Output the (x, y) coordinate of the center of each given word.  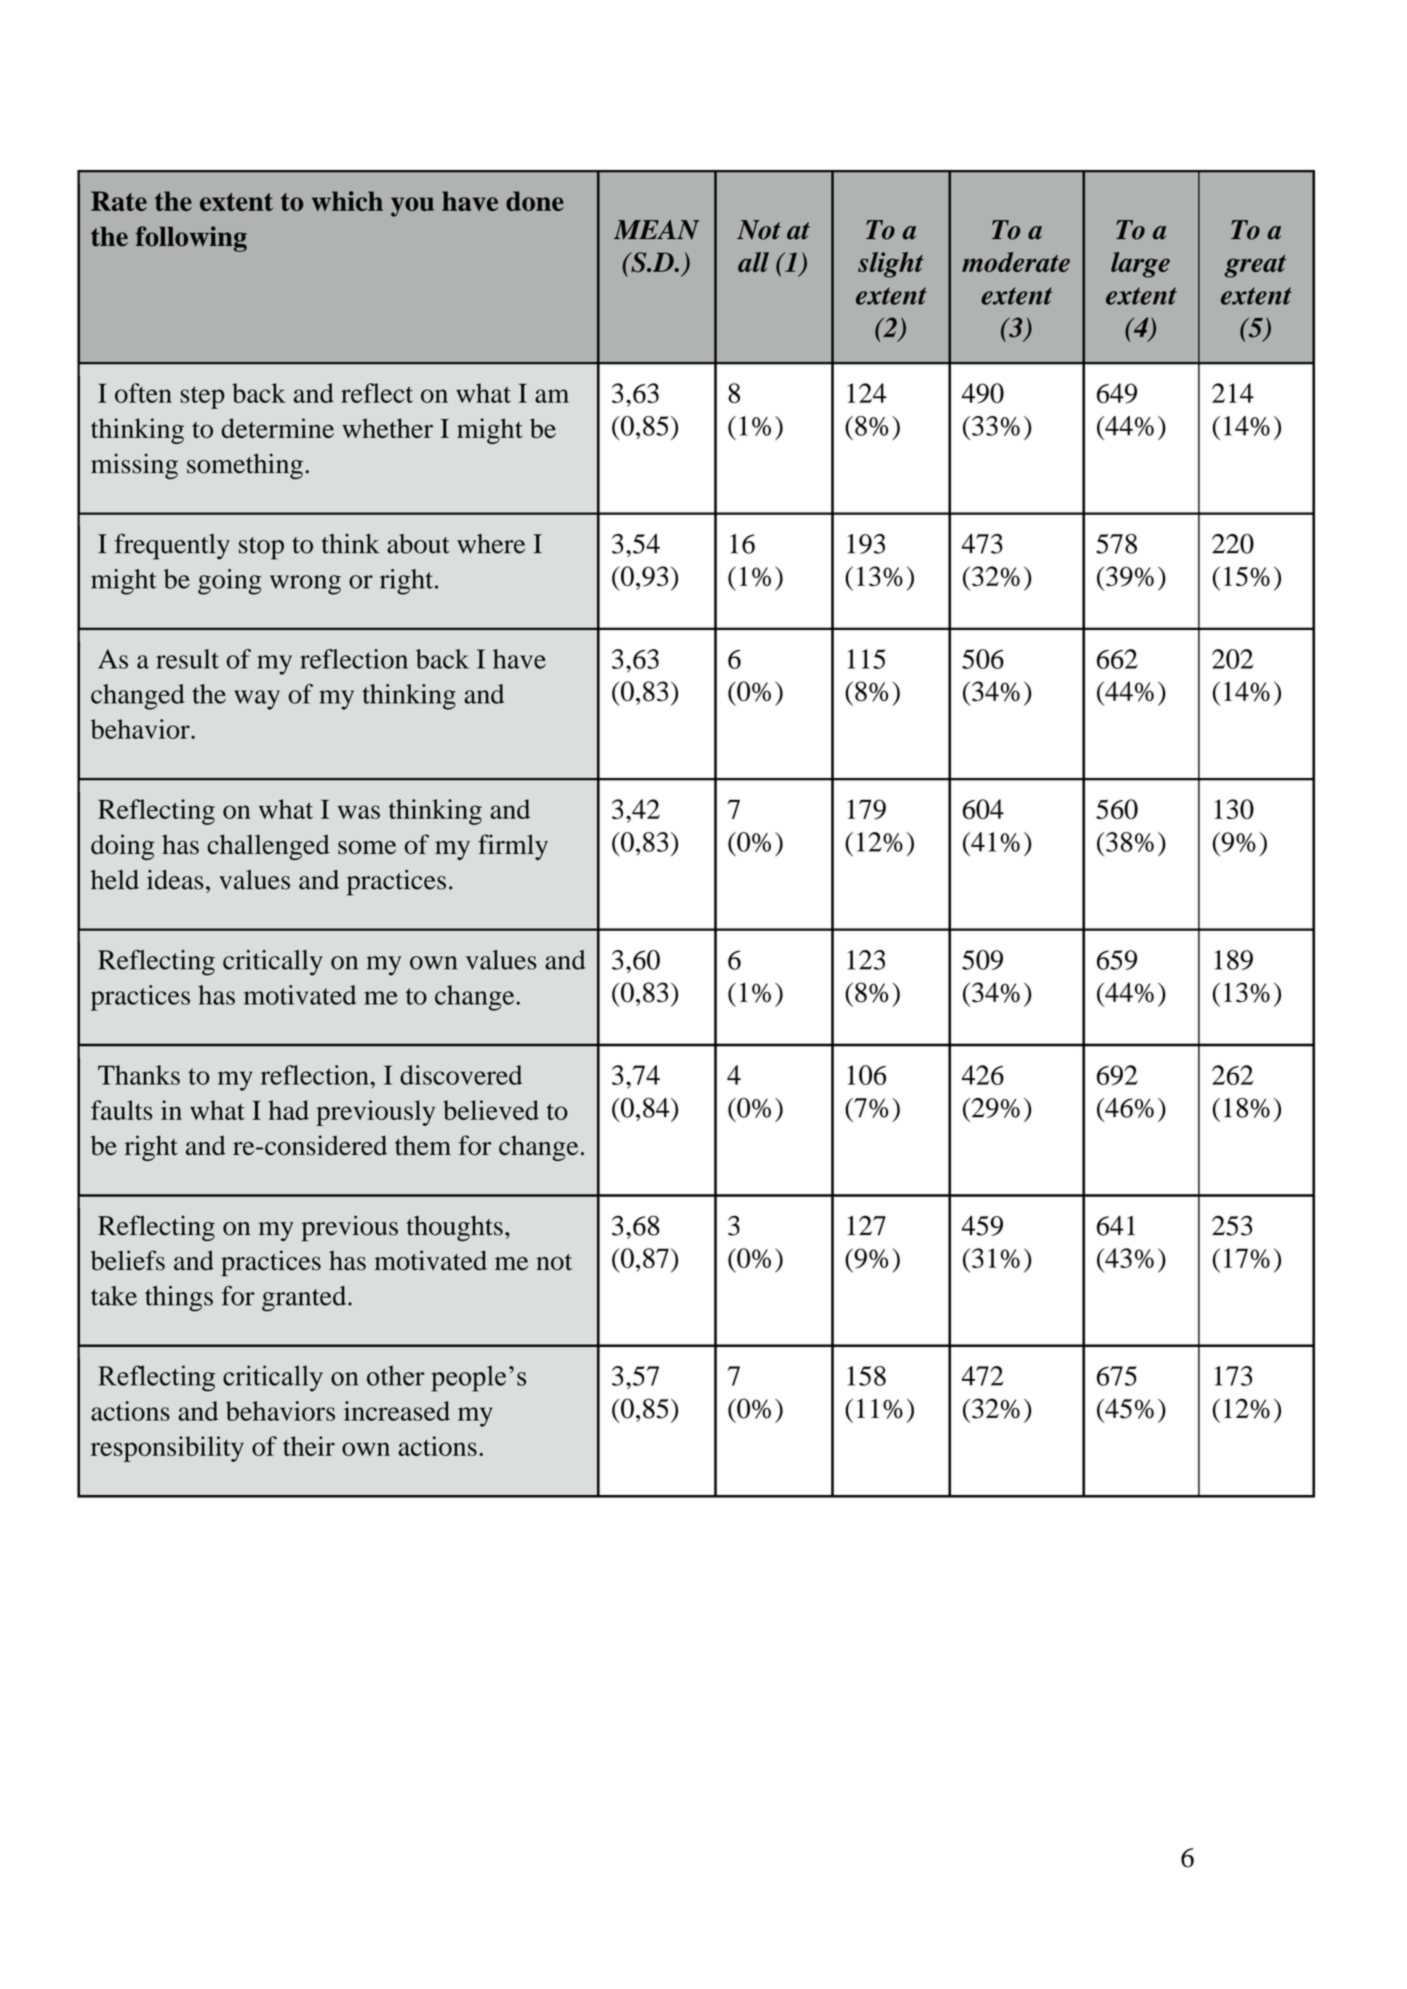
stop (261, 548)
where (491, 544)
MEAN (656, 230)
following (191, 239)
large (1140, 265)
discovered (461, 1075)
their (309, 1446)
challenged (268, 847)
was (359, 812)
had (289, 1110)
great (1255, 266)
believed (491, 1110)
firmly (513, 847)
